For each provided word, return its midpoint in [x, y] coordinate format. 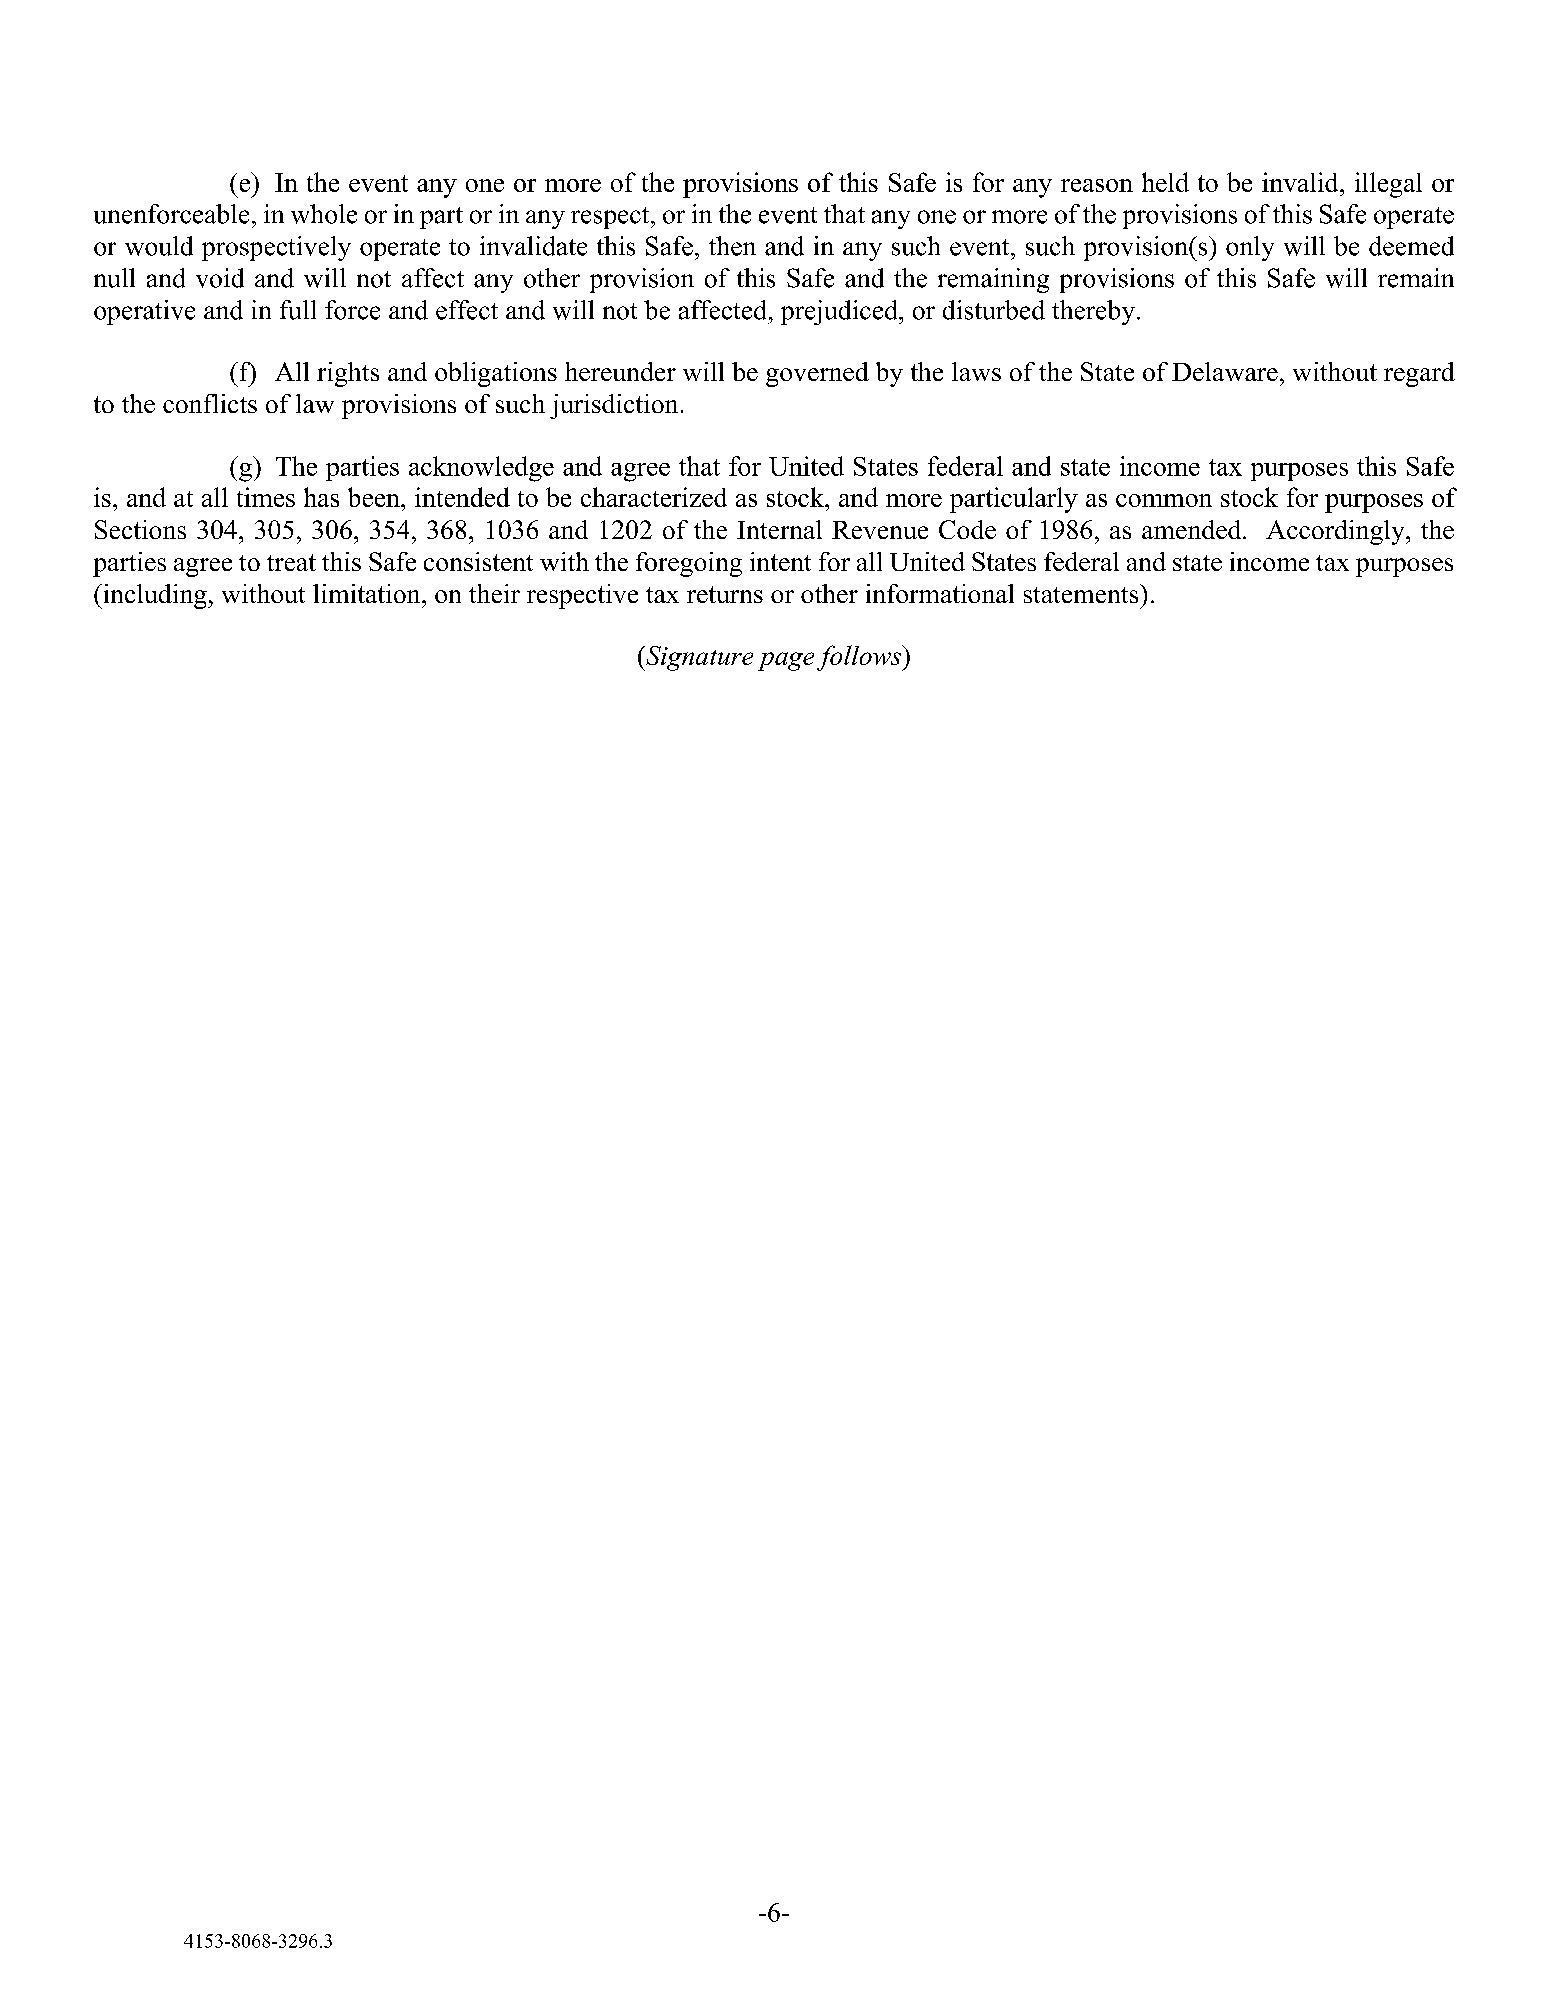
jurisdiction [614, 406]
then [732, 246]
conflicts [210, 403]
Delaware [1225, 371]
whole [324, 214]
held [1165, 182]
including [155, 596]
